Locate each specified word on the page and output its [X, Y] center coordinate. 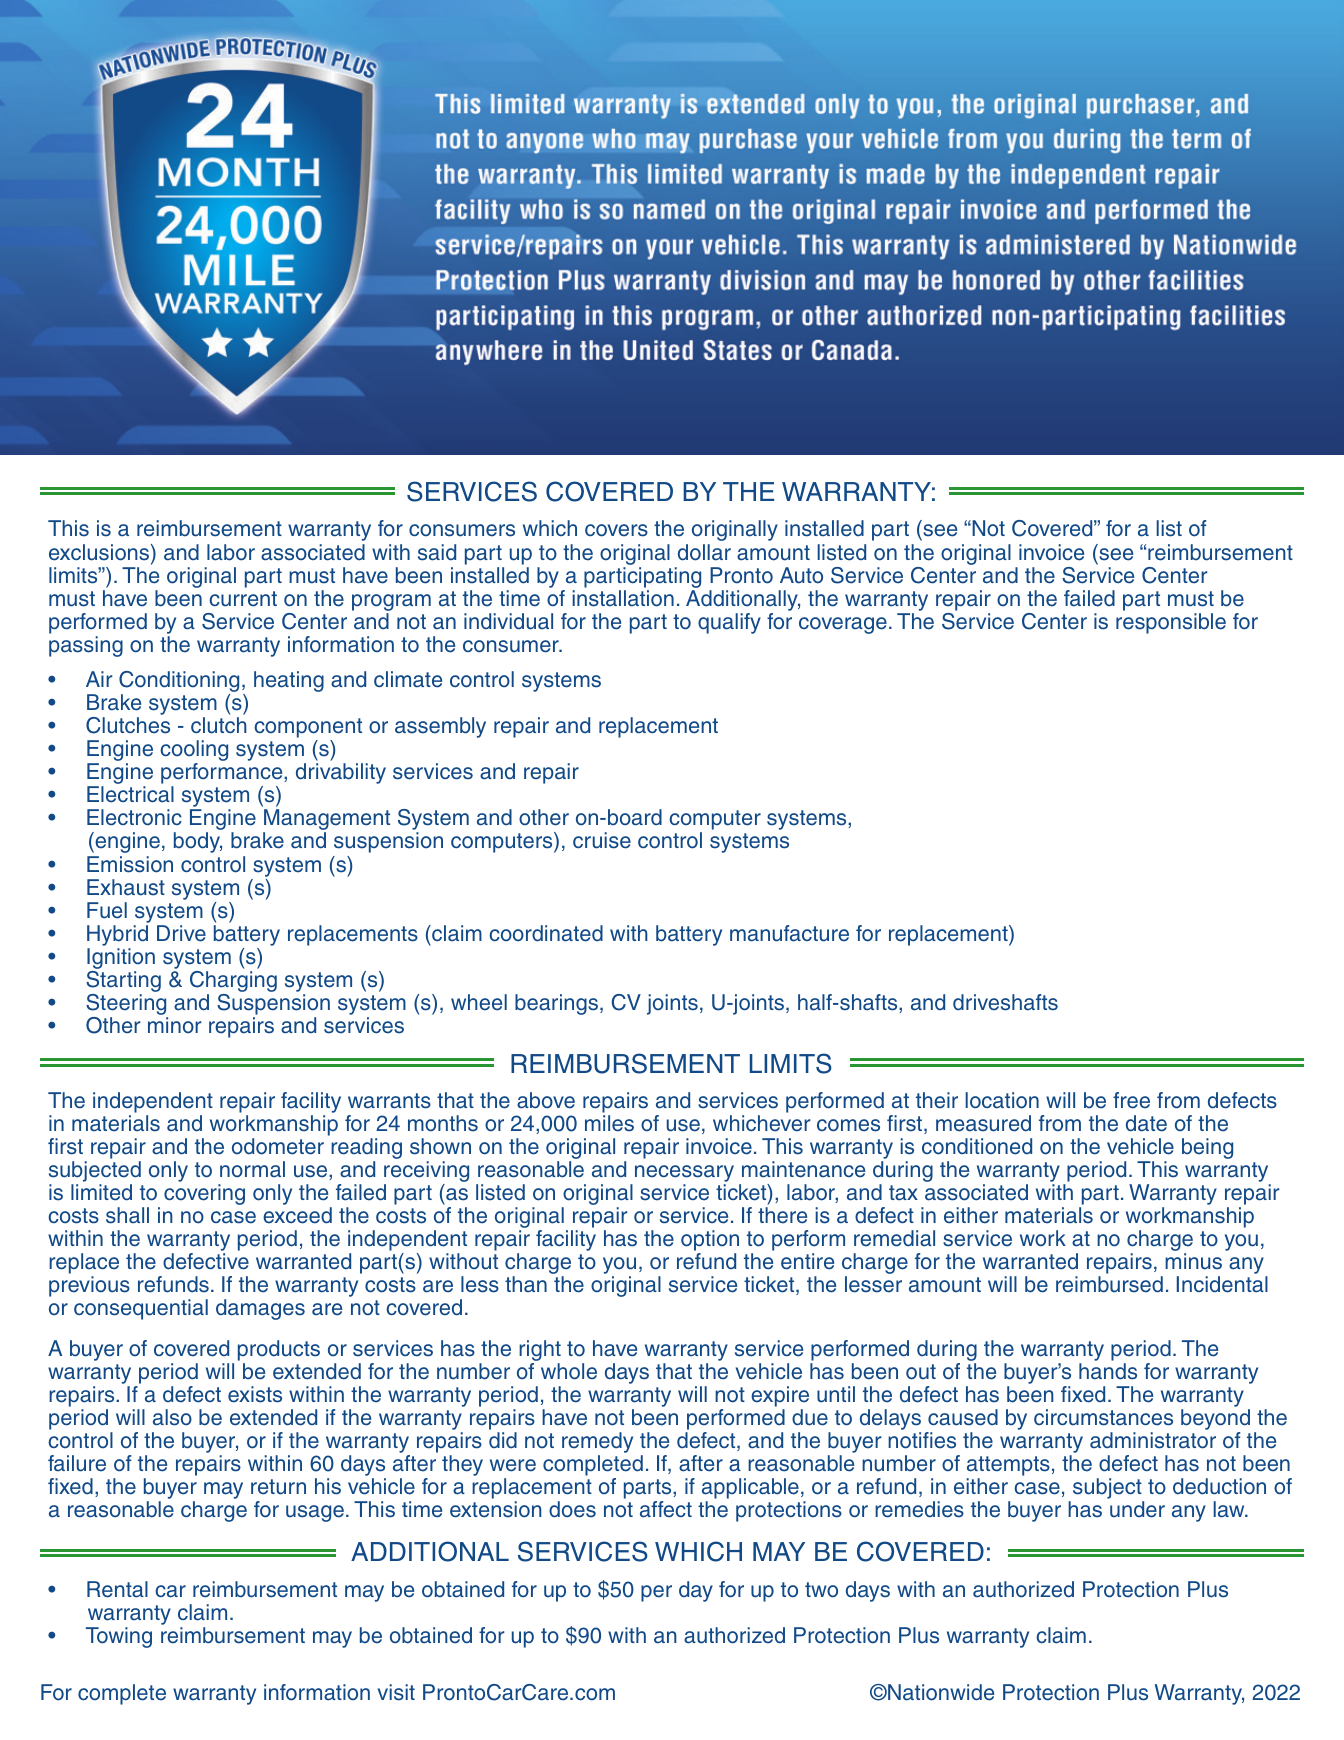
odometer [278, 1146]
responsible [1171, 623]
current [243, 599]
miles [609, 1123]
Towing [119, 1637]
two [821, 1590]
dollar [704, 552]
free [1131, 1100]
